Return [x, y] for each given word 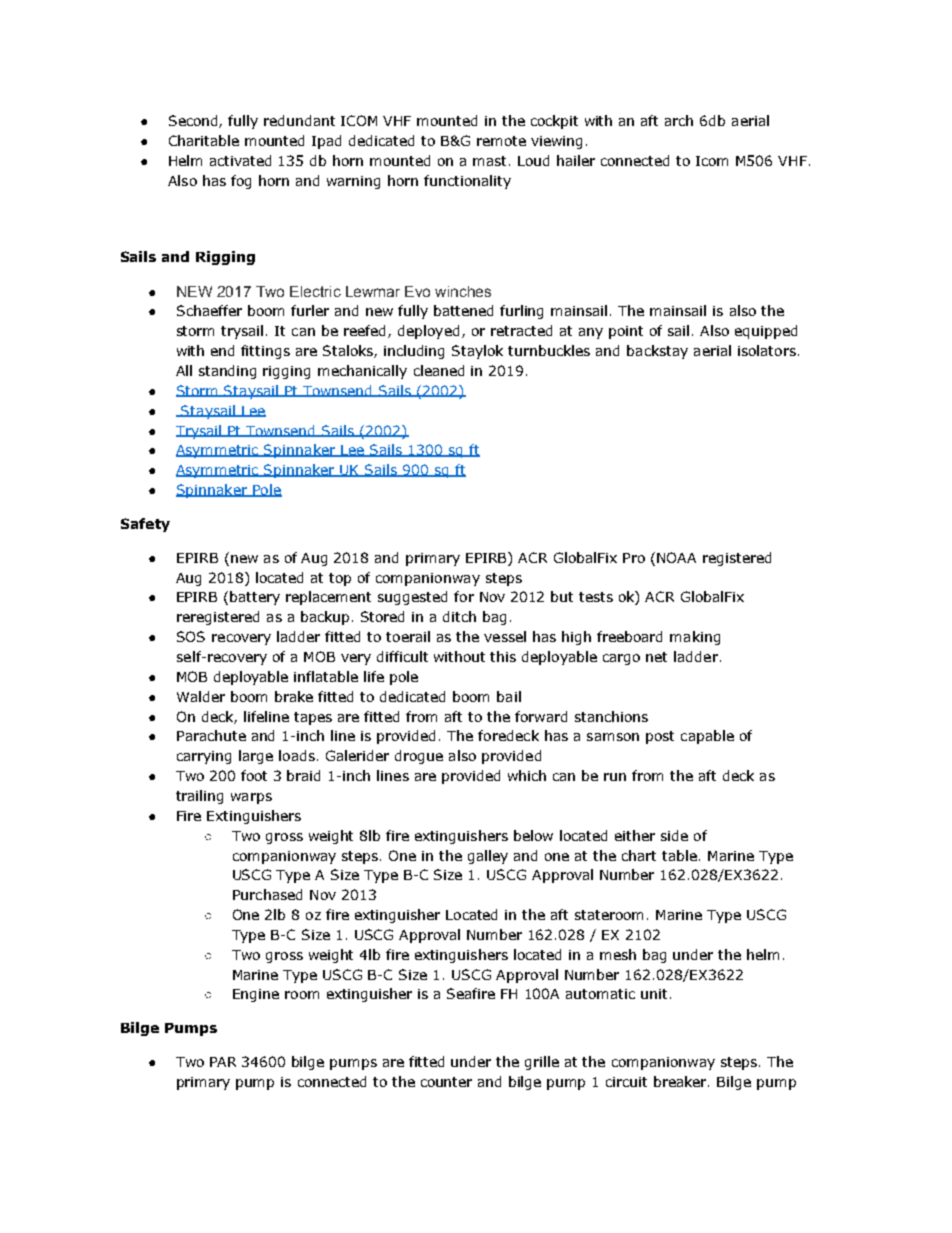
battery [255, 598]
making [695, 638]
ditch [459, 616]
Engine [256, 995]
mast [489, 161]
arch [679, 120]
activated [240, 160]
